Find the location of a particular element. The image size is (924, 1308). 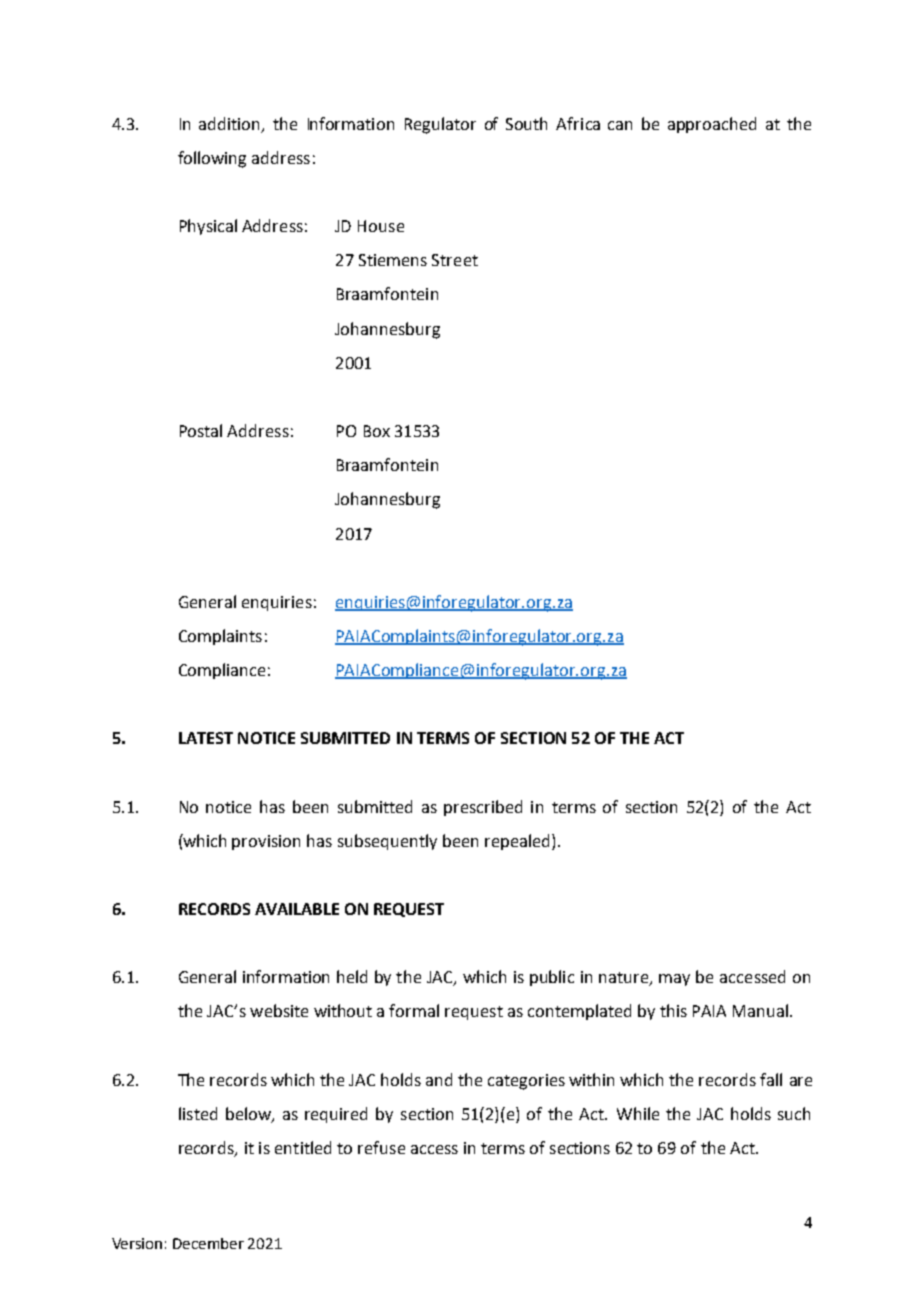

prescribed is located at coordinates (483, 808).
